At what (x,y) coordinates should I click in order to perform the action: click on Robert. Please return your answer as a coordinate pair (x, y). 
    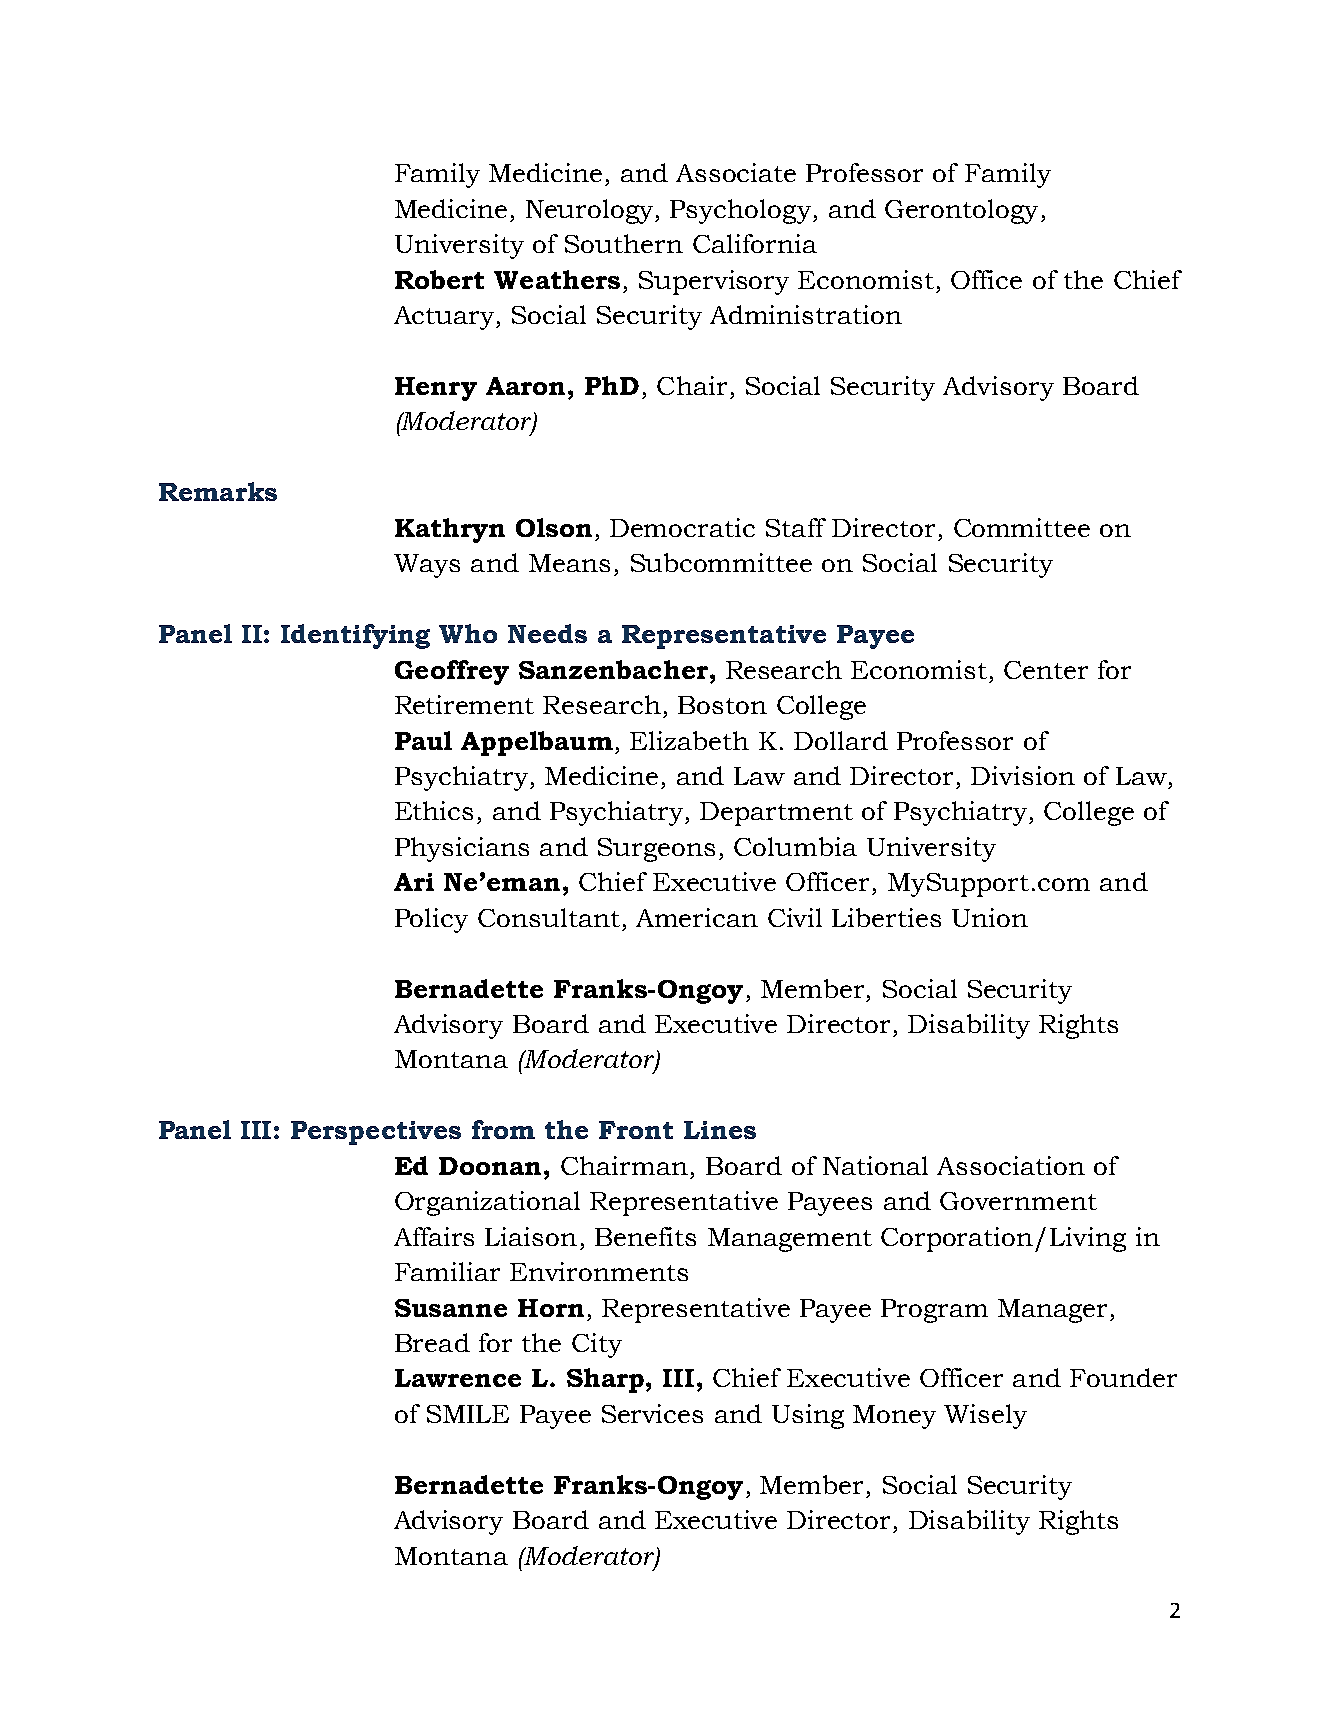
    Looking at the image, I should click on (439, 279).
